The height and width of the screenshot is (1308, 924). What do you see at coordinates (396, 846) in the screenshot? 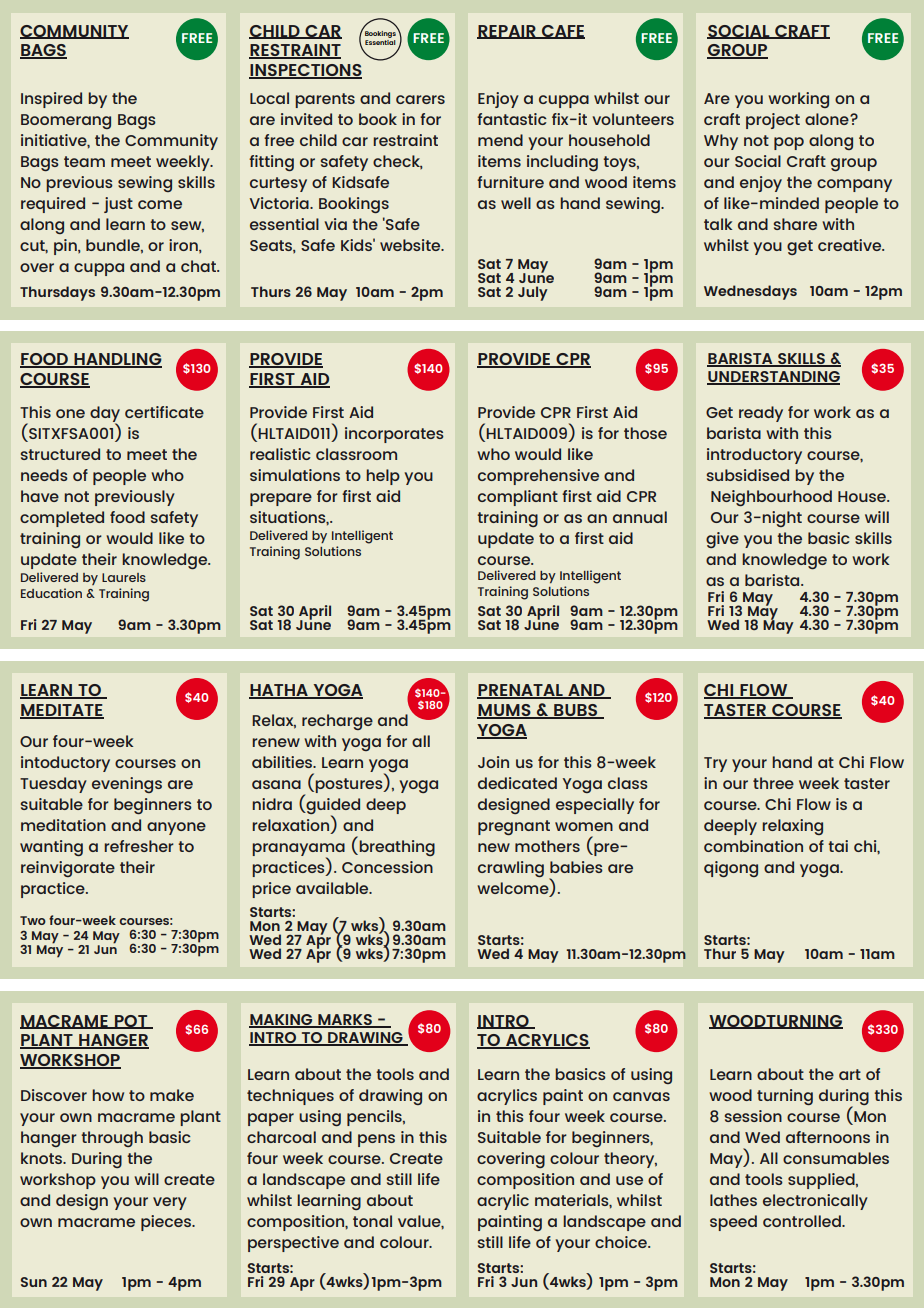
I see `breathing` at bounding box center [396, 846].
